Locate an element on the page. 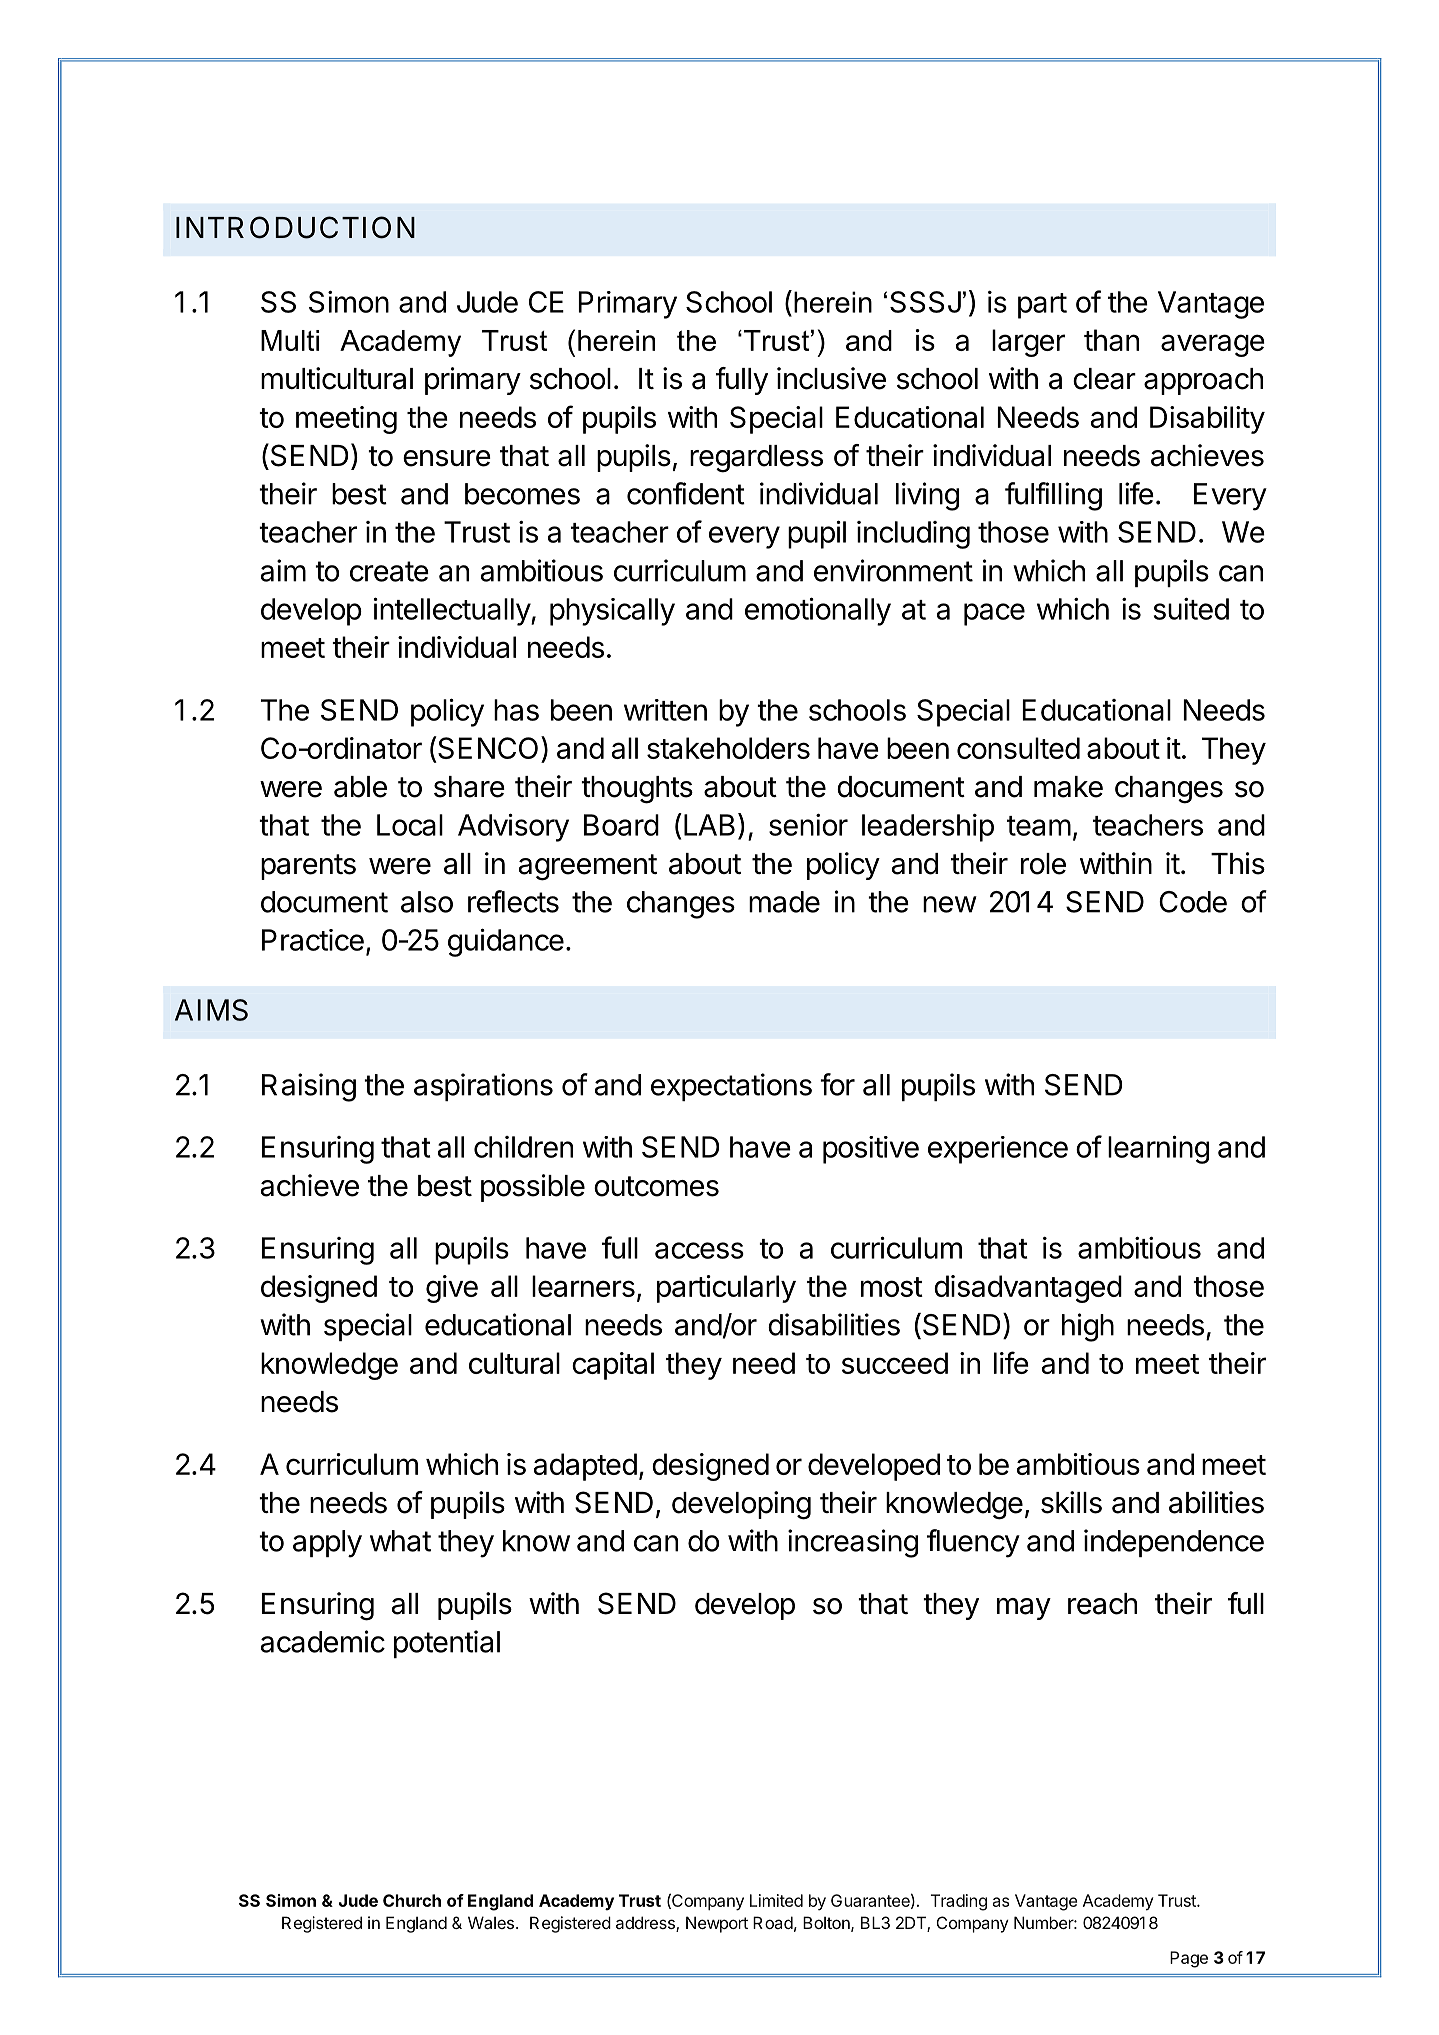 This document has height=2035, width=1439. inclusive is located at coordinates (831, 378).
